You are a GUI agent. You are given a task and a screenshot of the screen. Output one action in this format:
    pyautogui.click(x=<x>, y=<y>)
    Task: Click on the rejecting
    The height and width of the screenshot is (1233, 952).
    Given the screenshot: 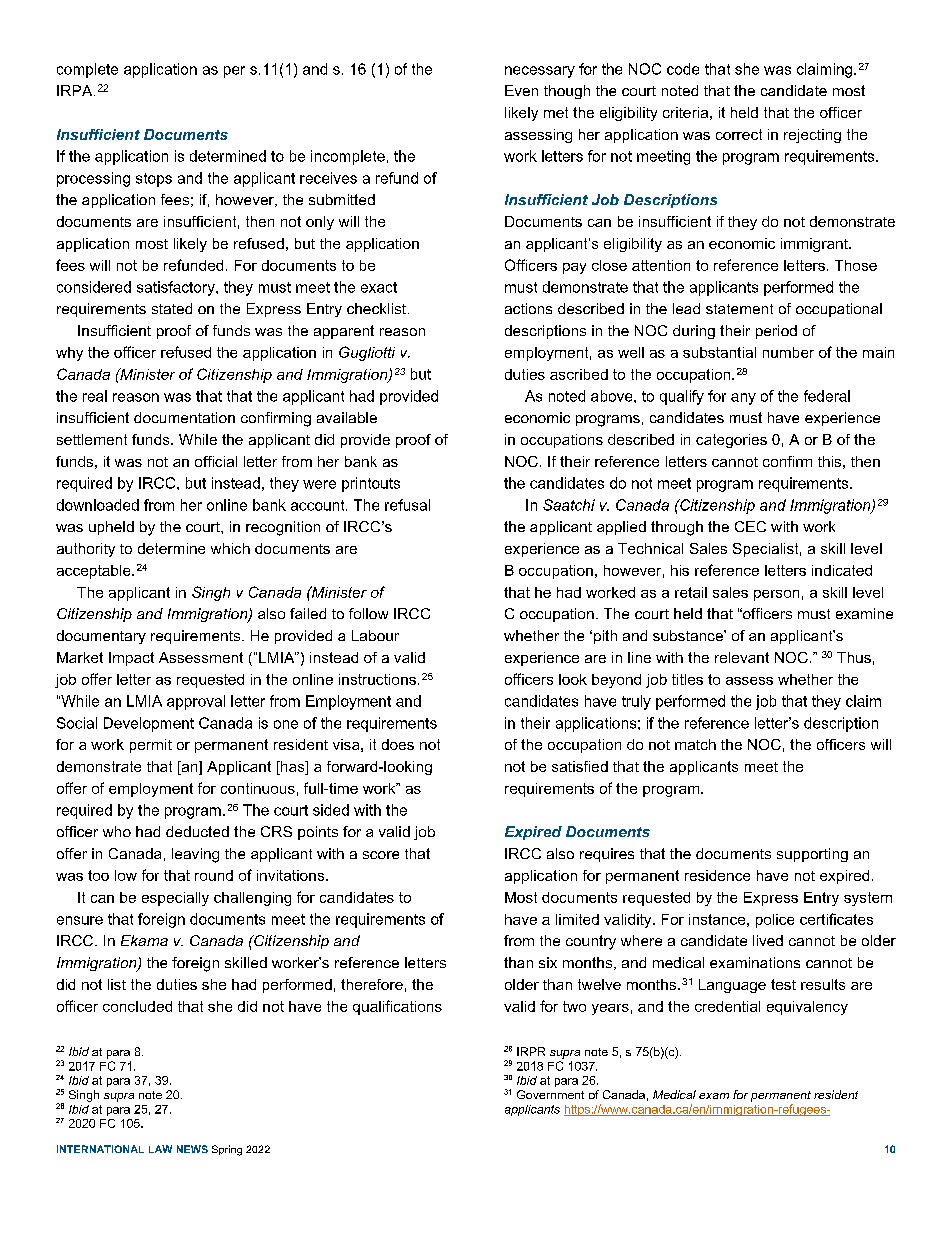 What is the action you would take?
    pyautogui.click(x=812, y=136)
